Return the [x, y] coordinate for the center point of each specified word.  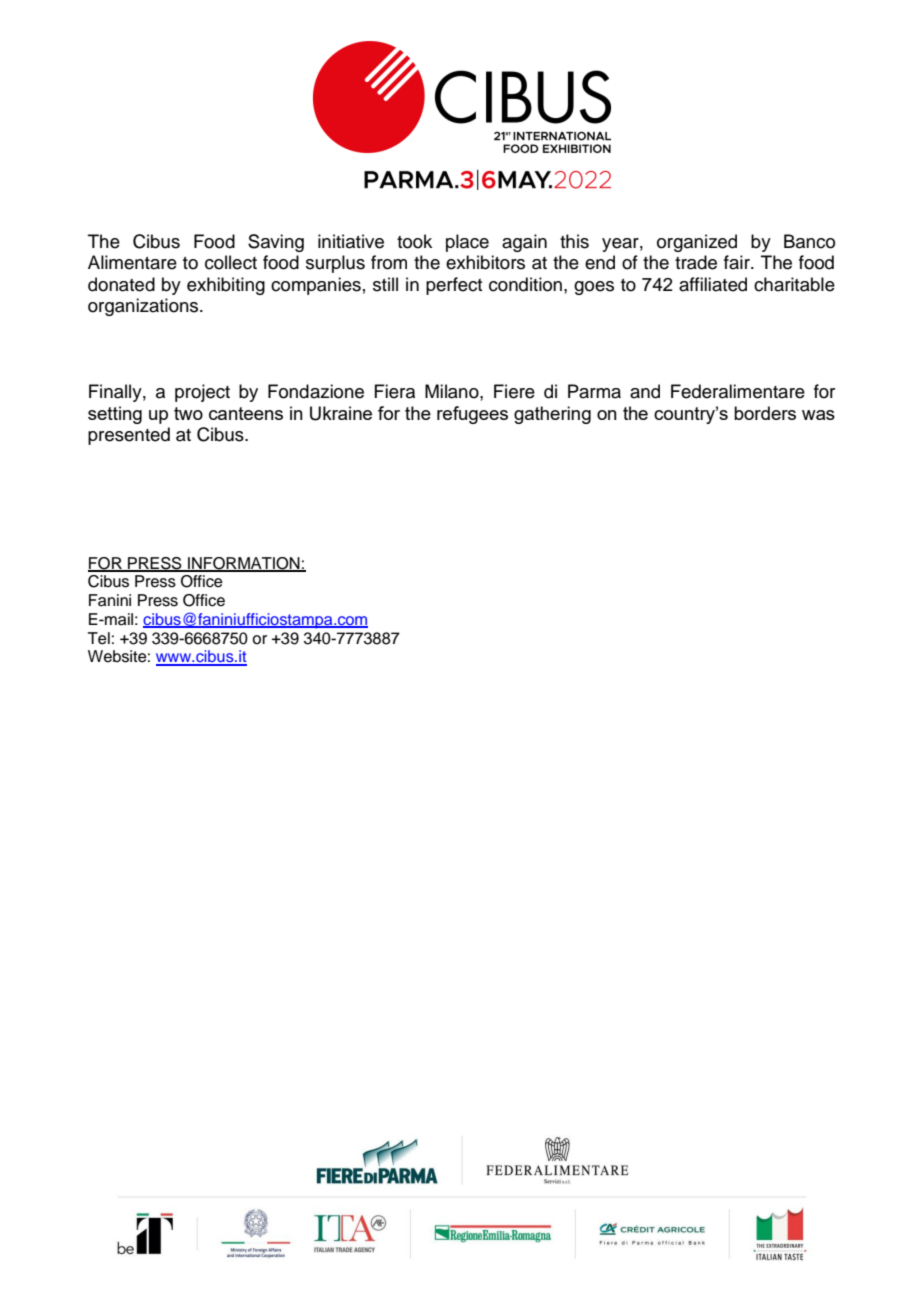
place [467, 243]
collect [231, 262]
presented [129, 436]
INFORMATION [244, 564]
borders [765, 413]
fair [738, 262]
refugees [472, 415]
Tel [99, 638]
